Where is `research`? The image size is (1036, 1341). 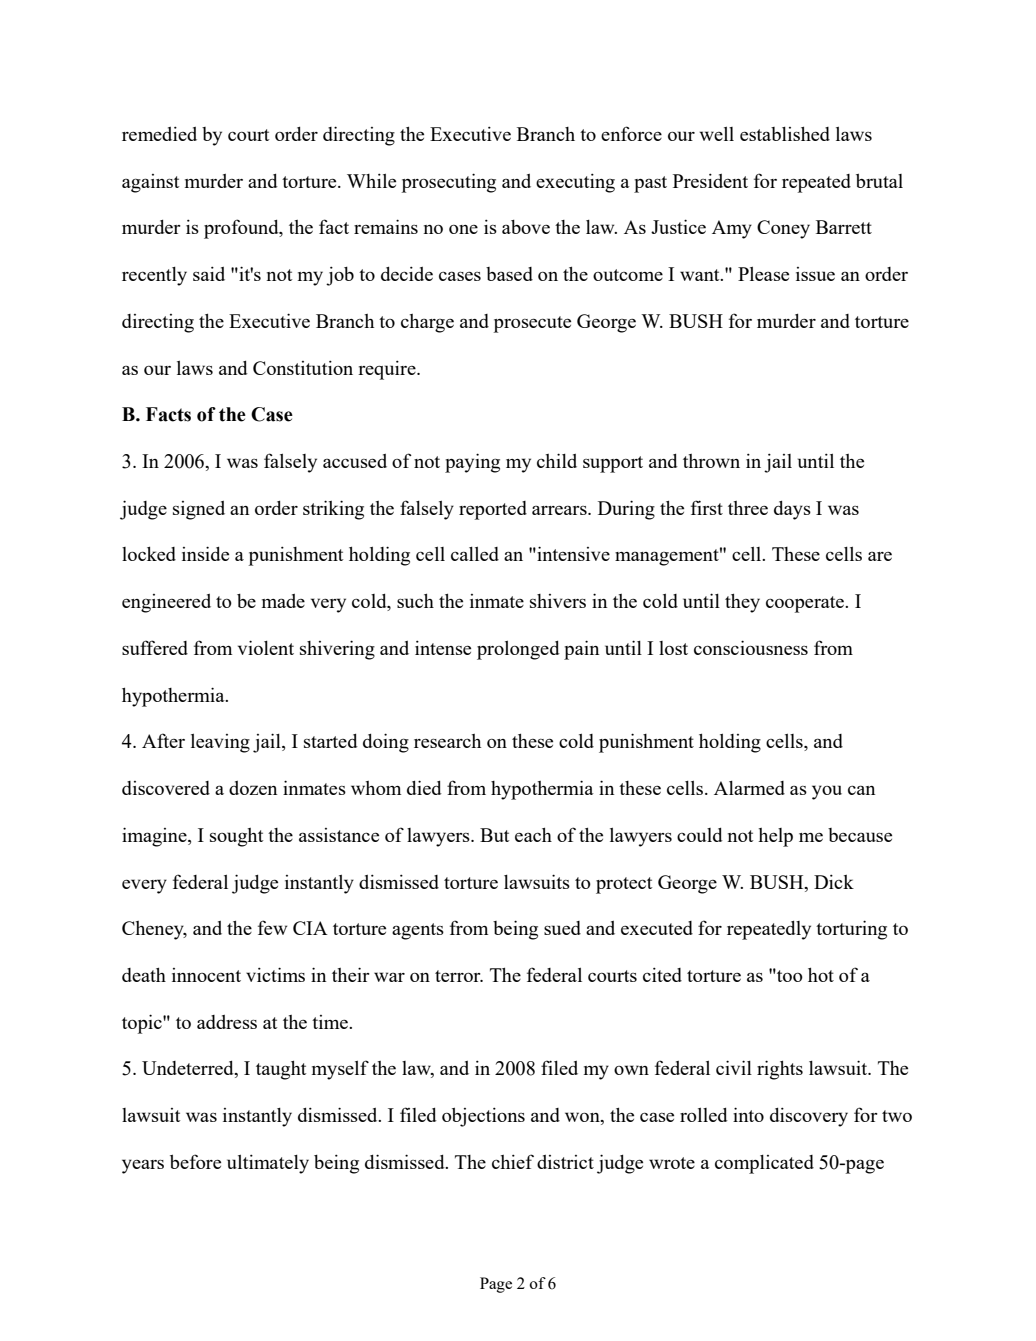
research is located at coordinates (447, 741).
